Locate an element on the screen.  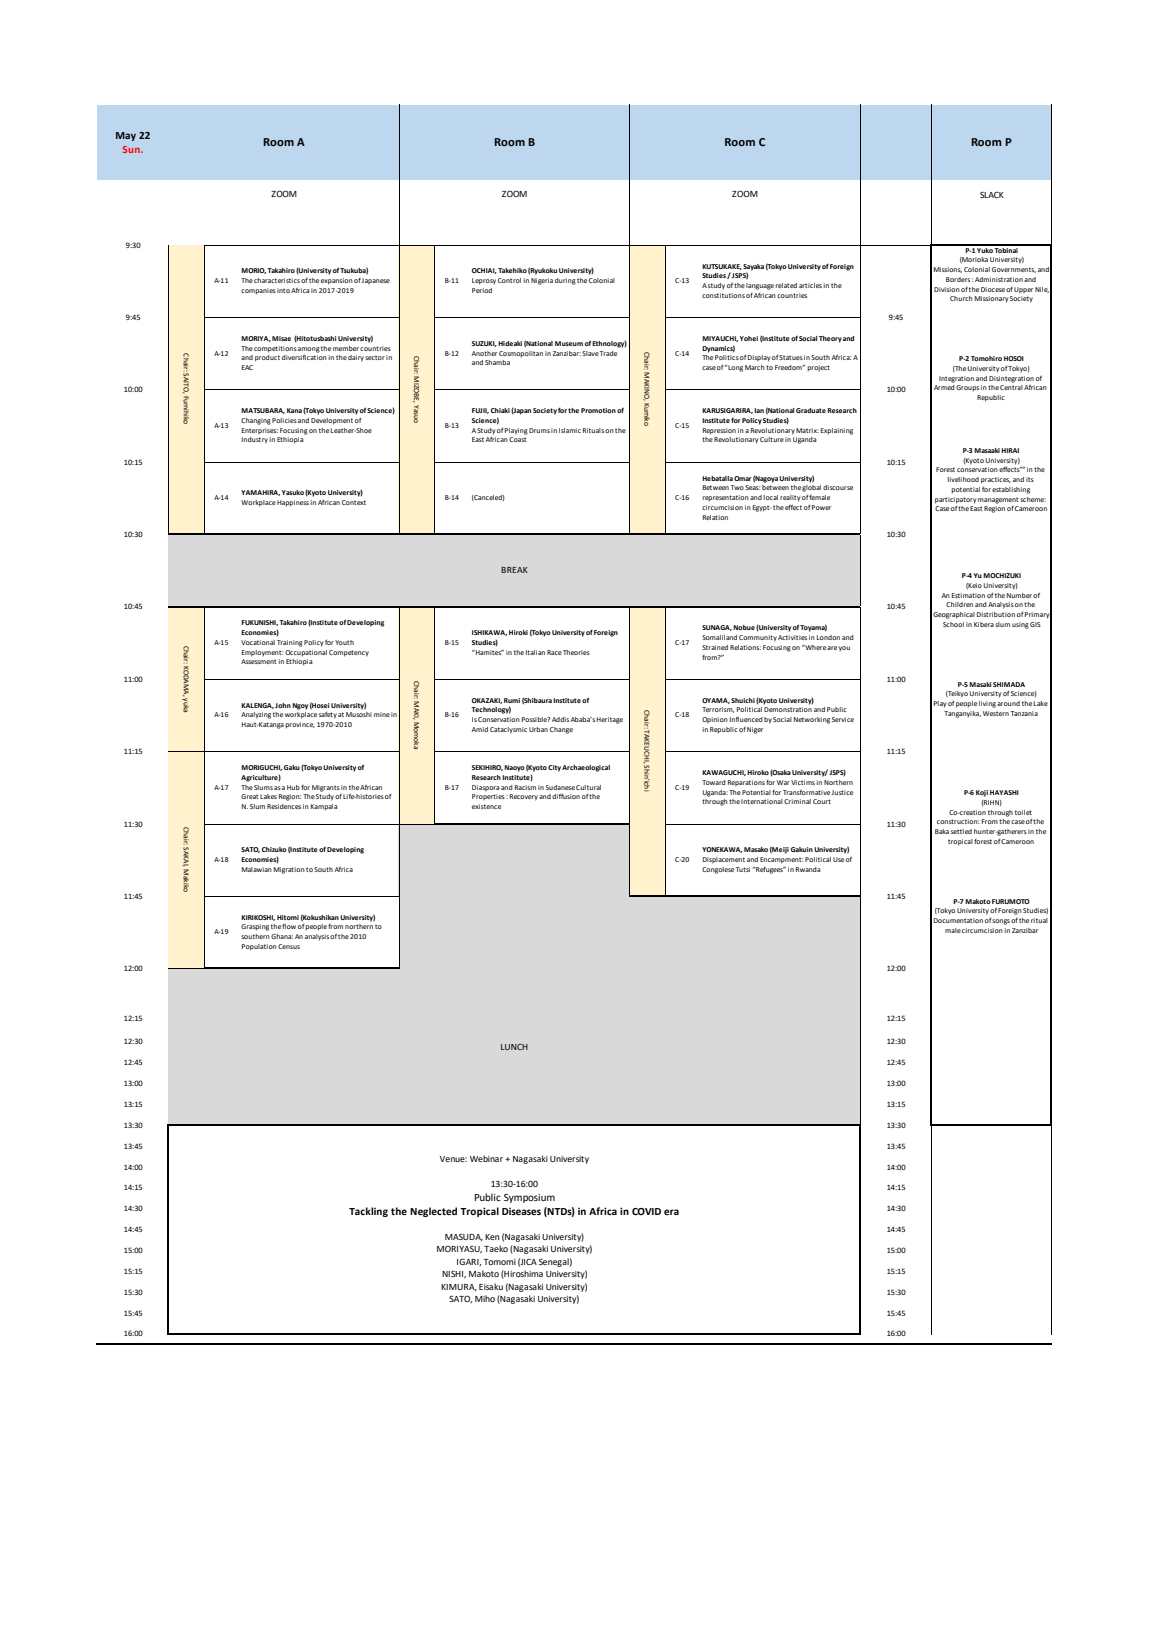
SLACK is located at coordinates (992, 194).
